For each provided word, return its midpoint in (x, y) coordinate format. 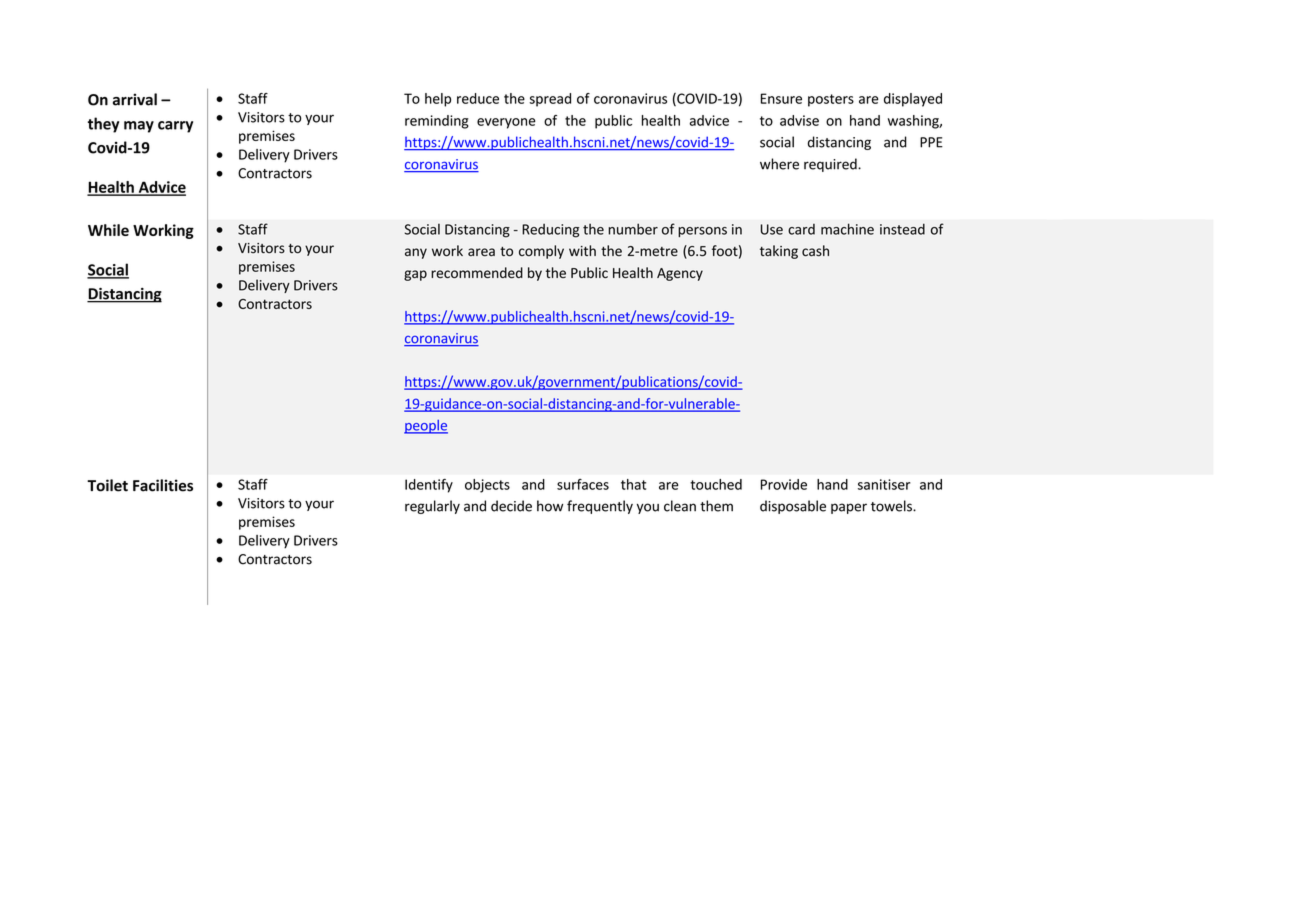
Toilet (107, 485)
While (108, 230)
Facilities (163, 485)
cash (815, 250)
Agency (680, 274)
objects (487, 486)
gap (415, 275)
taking (779, 252)
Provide (784, 484)
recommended (477, 272)
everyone (506, 123)
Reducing (550, 231)
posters (831, 100)
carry (175, 127)
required (831, 165)
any (416, 253)
